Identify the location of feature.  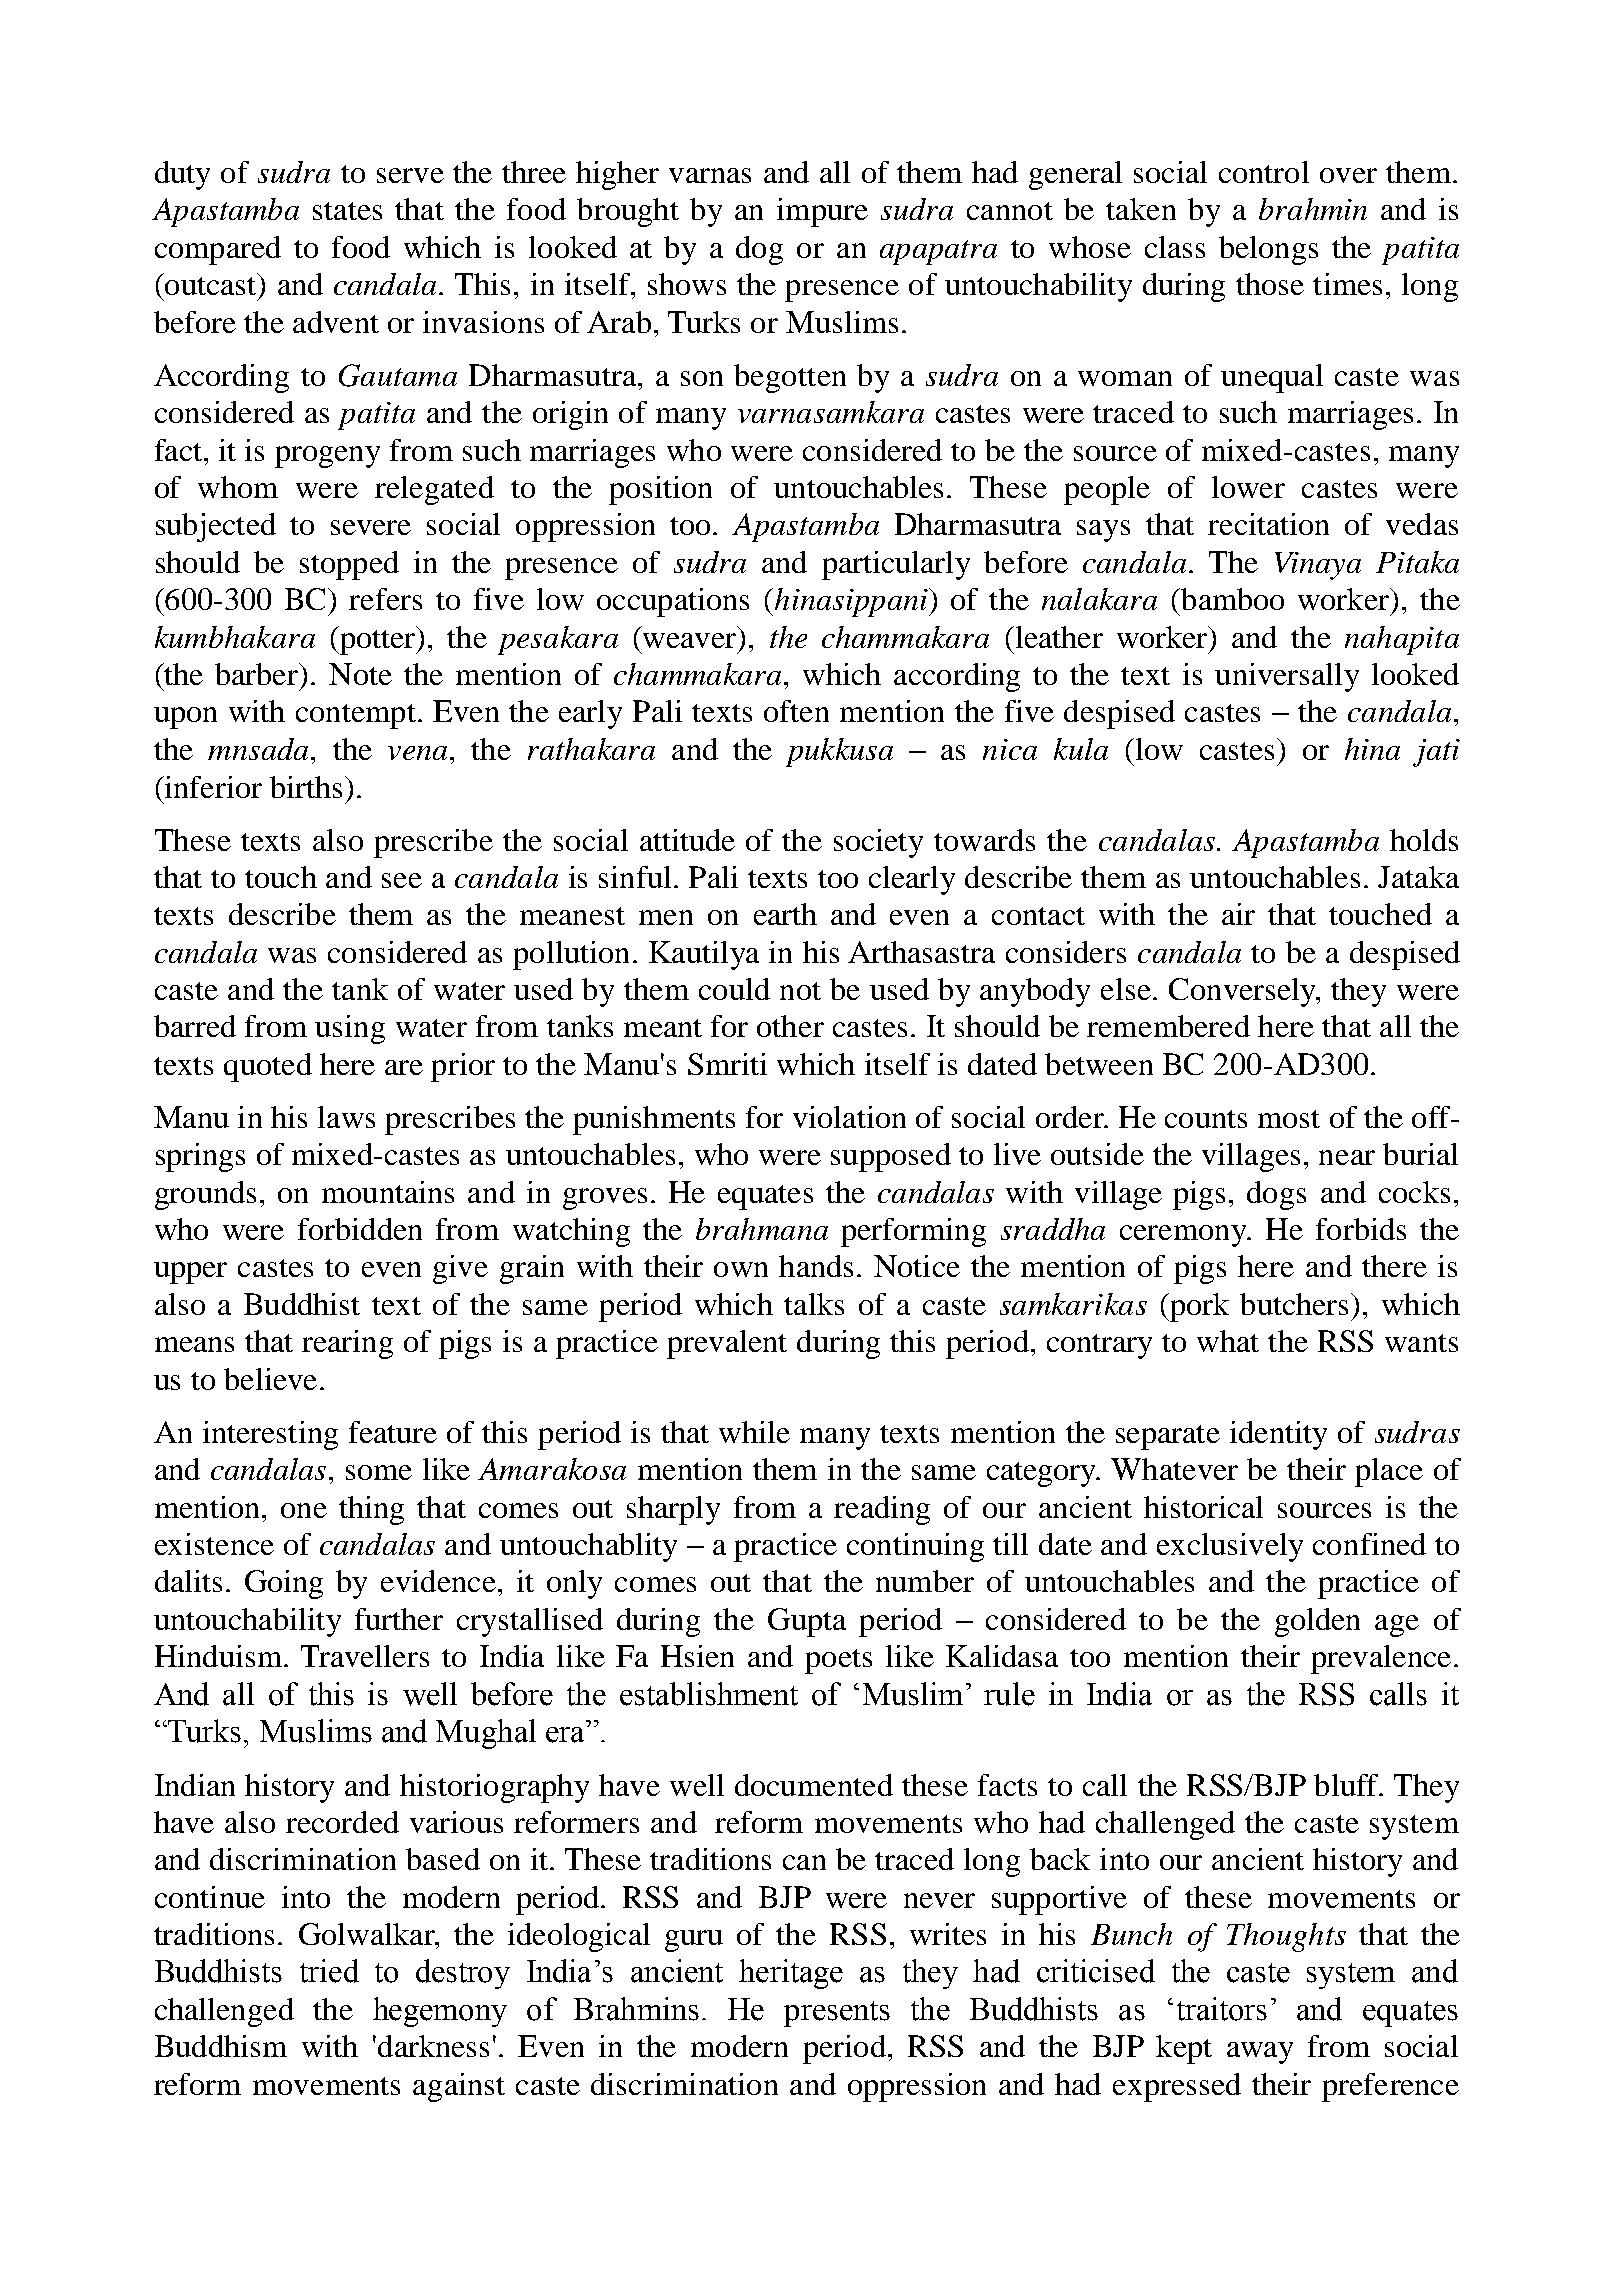
(393, 1432).
